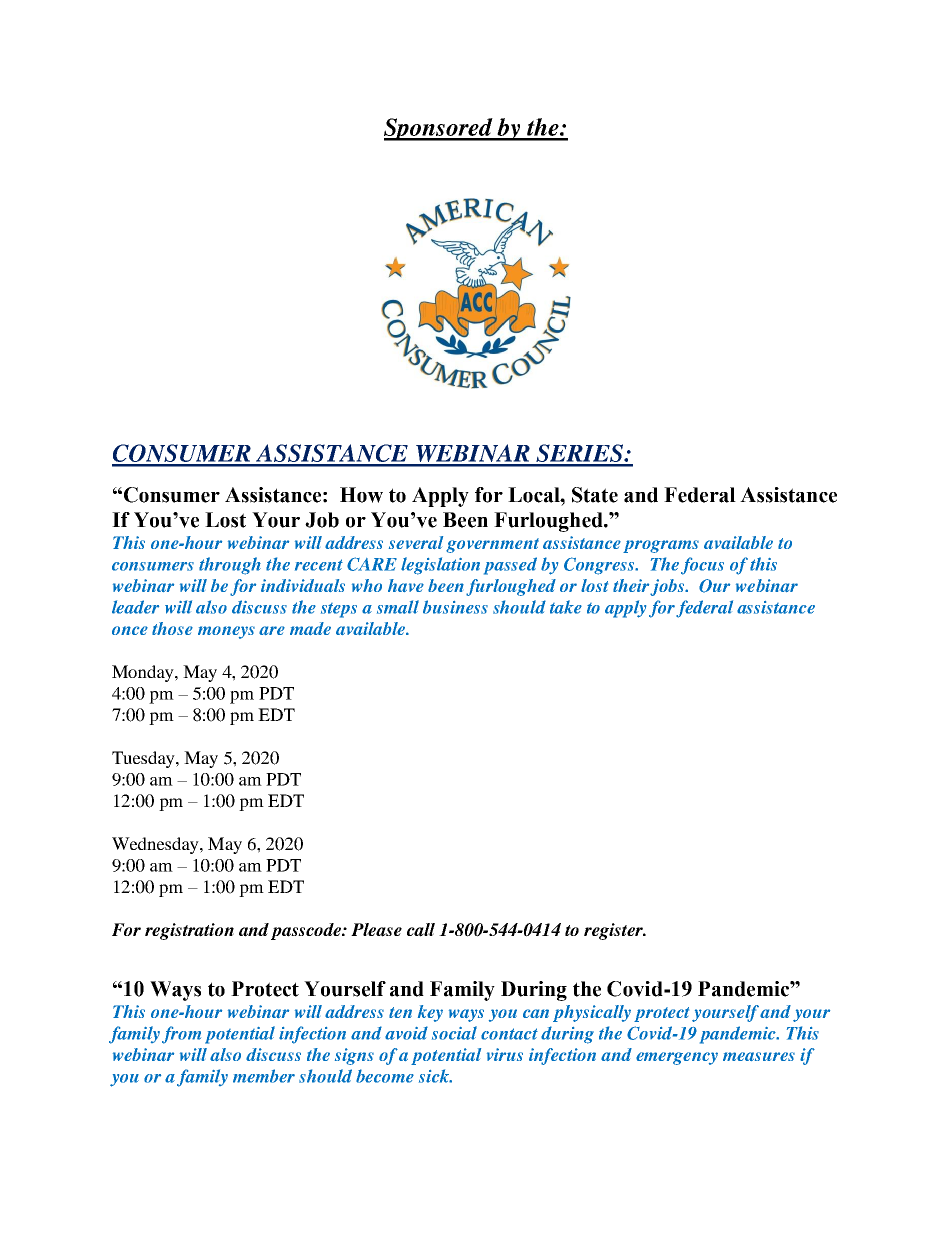  I want to click on from, so click(181, 1035).
